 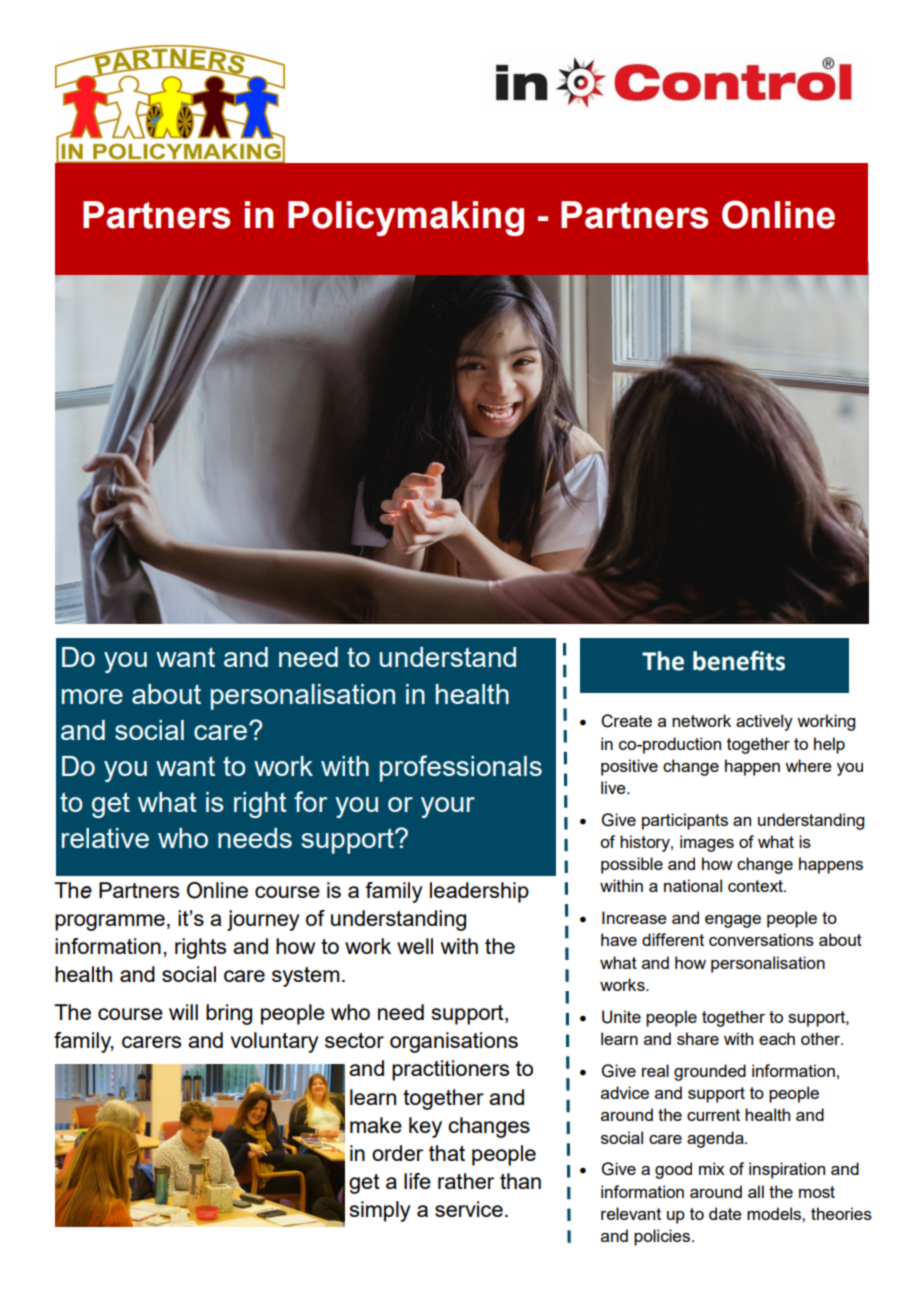 What do you see at coordinates (469, 1209) in the document?
I see `service` at bounding box center [469, 1209].
